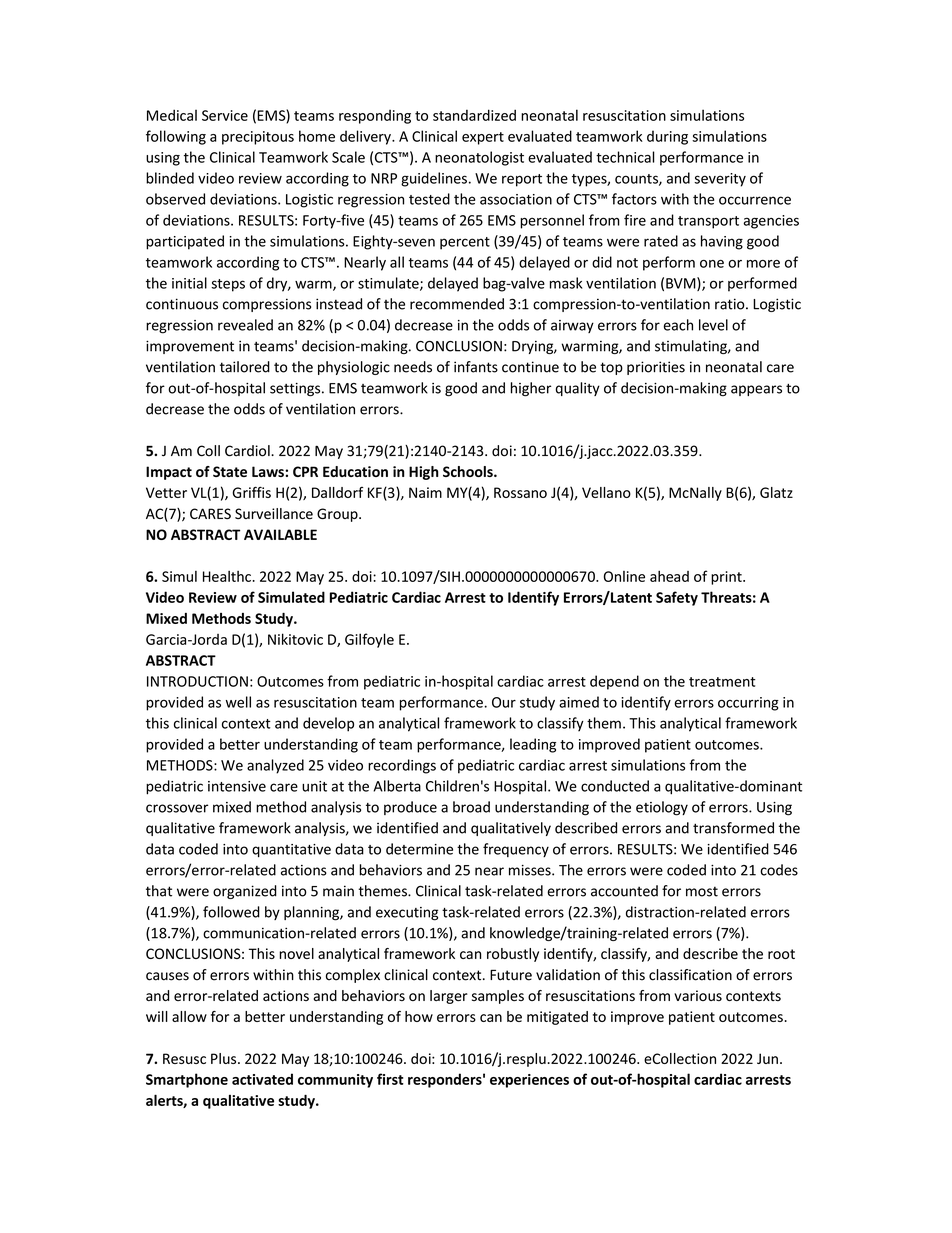 The height and width of the screenshot is (1233, 952). Describe the element at coordinates (225, 1058) in the screenshot. I see `Plus` at that location.
